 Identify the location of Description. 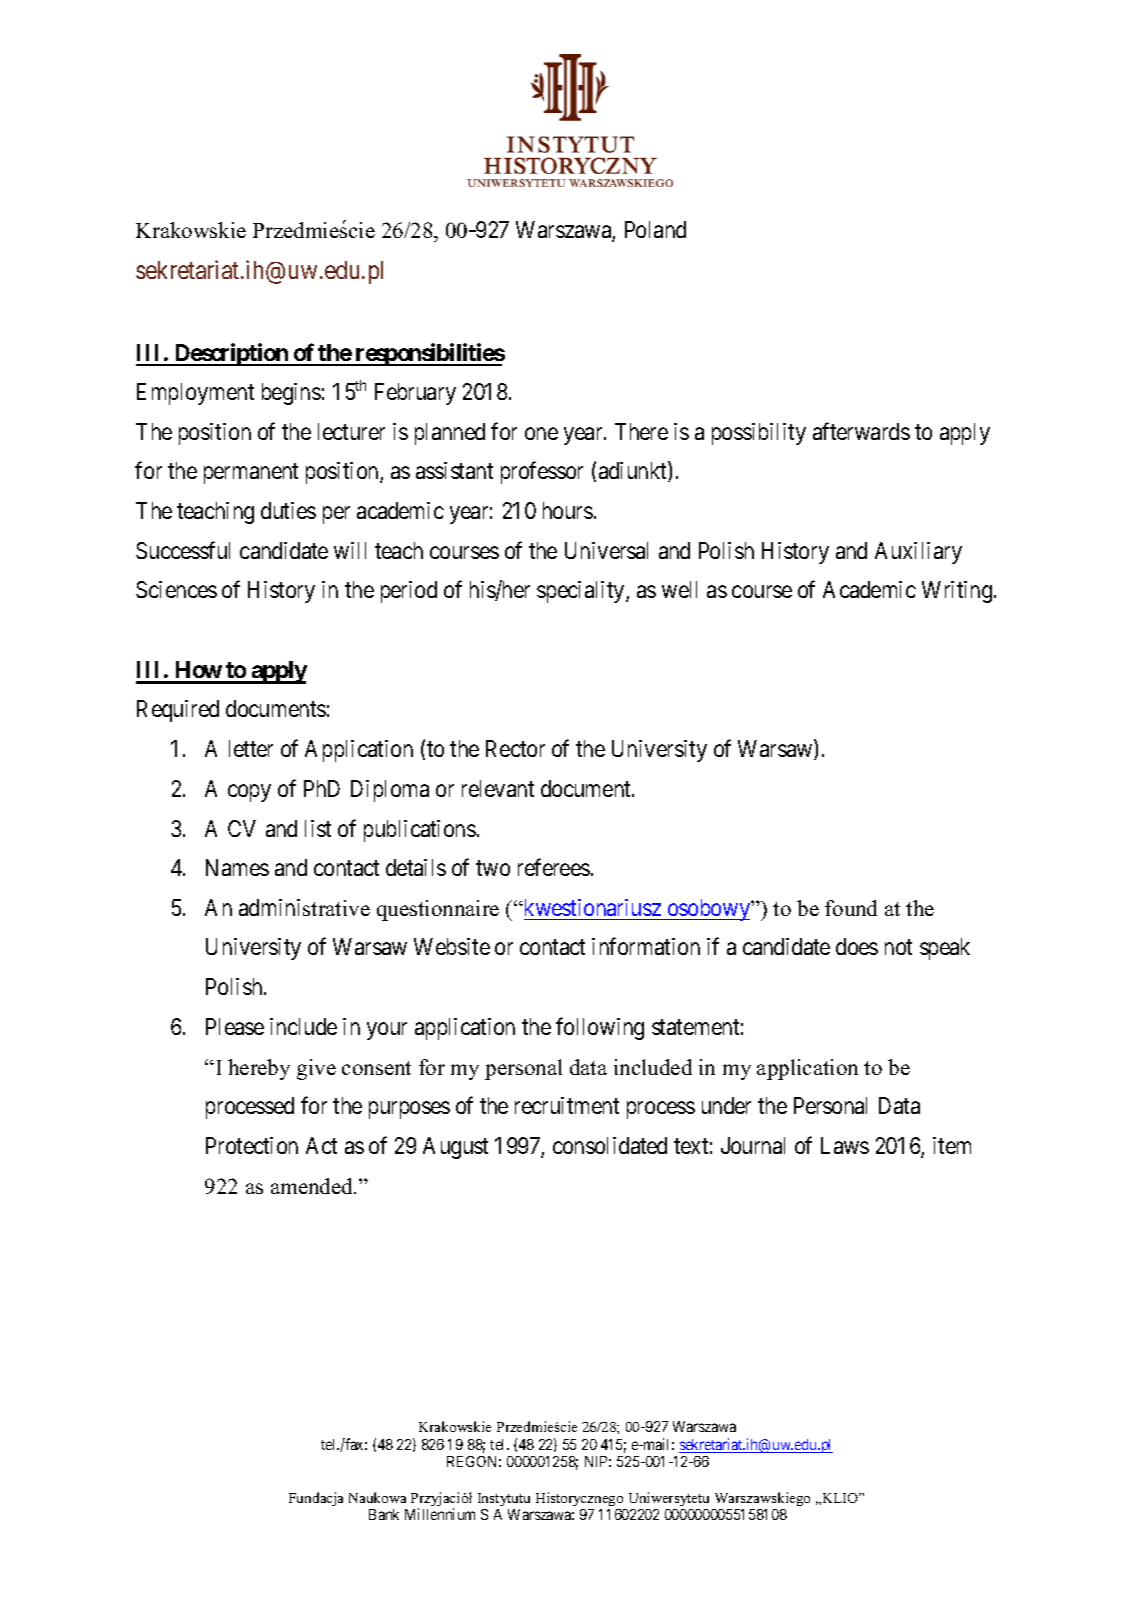
(231, 354).
